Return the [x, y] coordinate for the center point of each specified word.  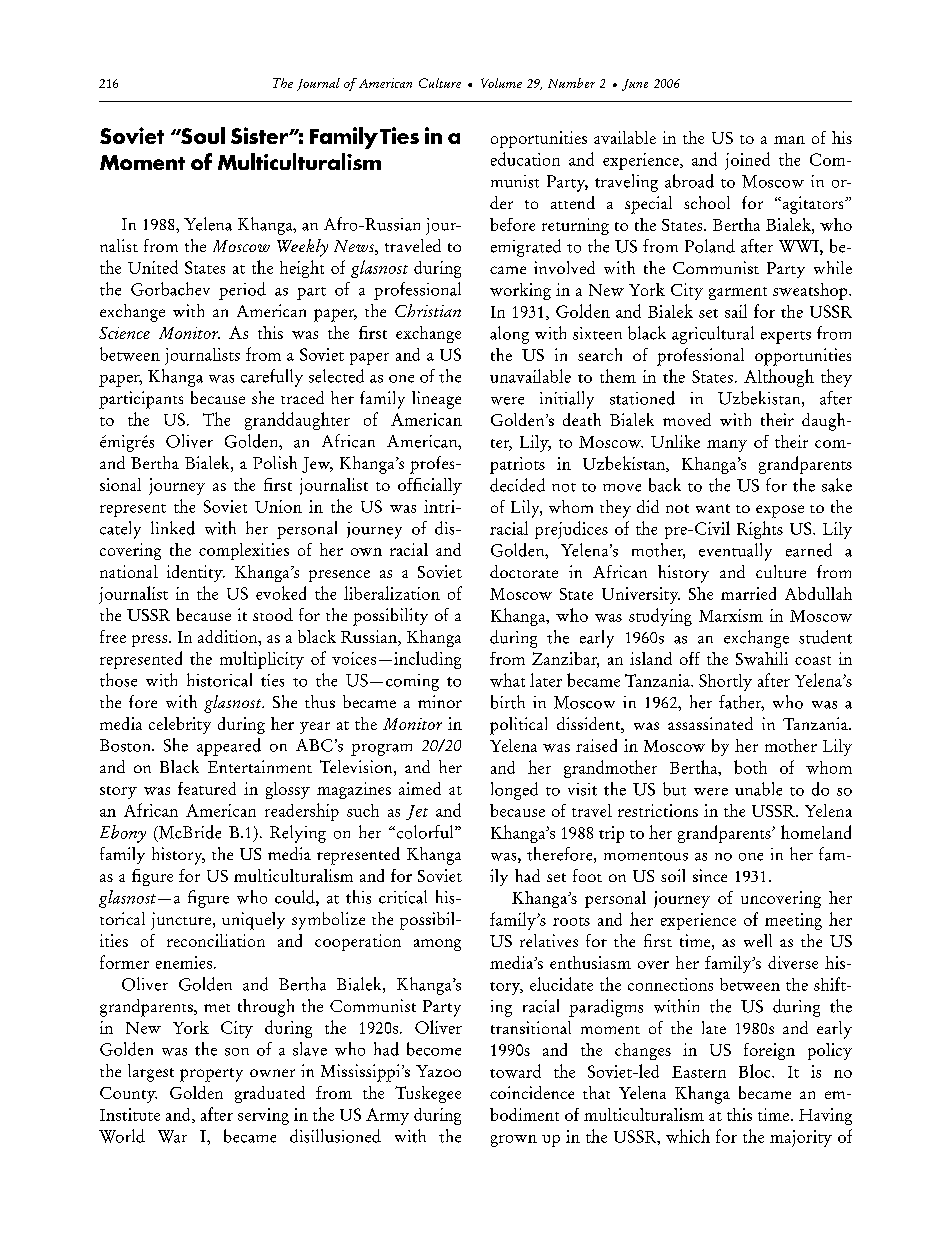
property [211, 1075]
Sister [260, 135]
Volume [501, 83]
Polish [275, 462]
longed [514, 791]
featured [207, 788]
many [727, 446]
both [750, 767]
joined [747, 161]
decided [517, 485]
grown [514, 1141]
